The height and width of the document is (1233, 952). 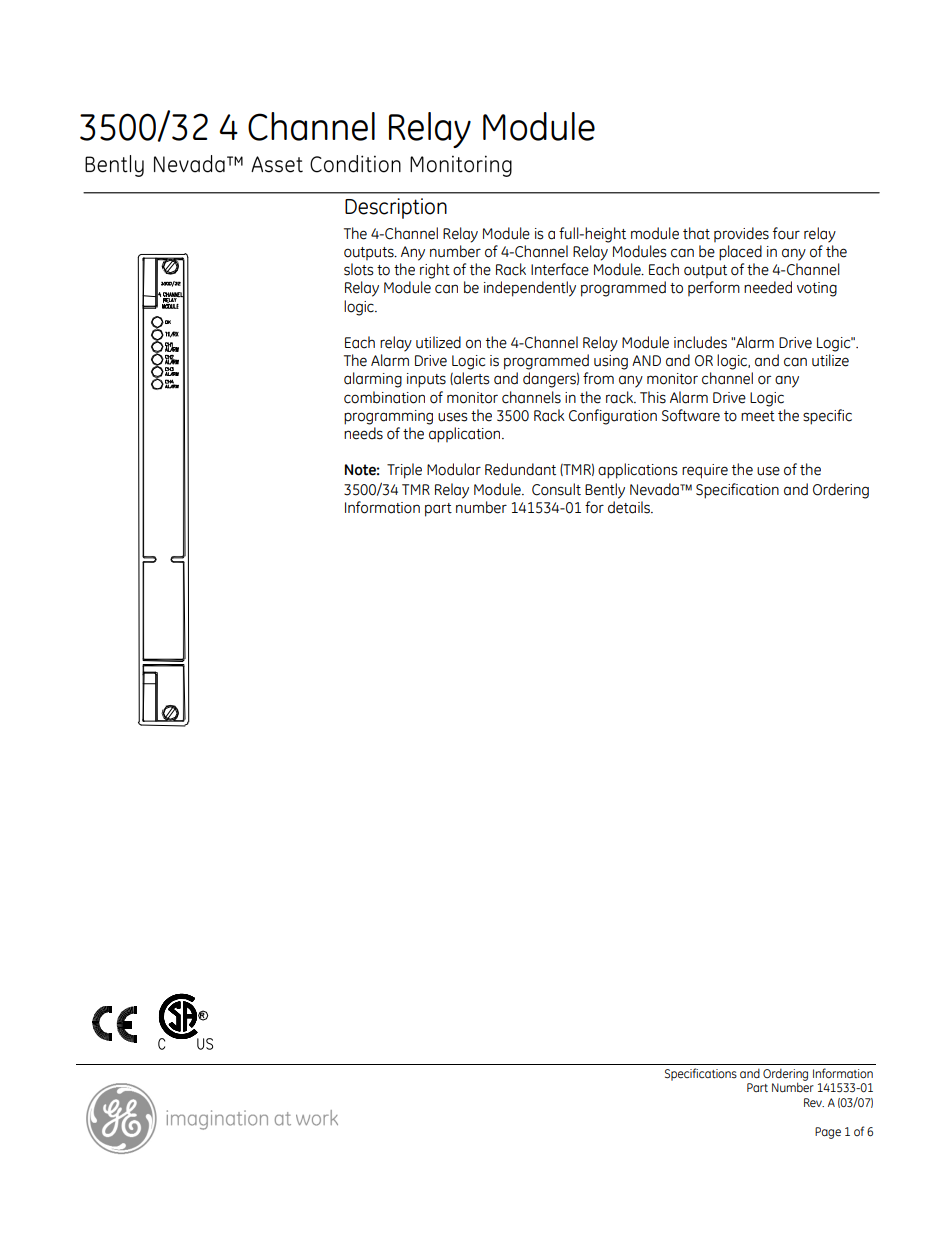 I want to click on require, so click(x=705, y=471).
